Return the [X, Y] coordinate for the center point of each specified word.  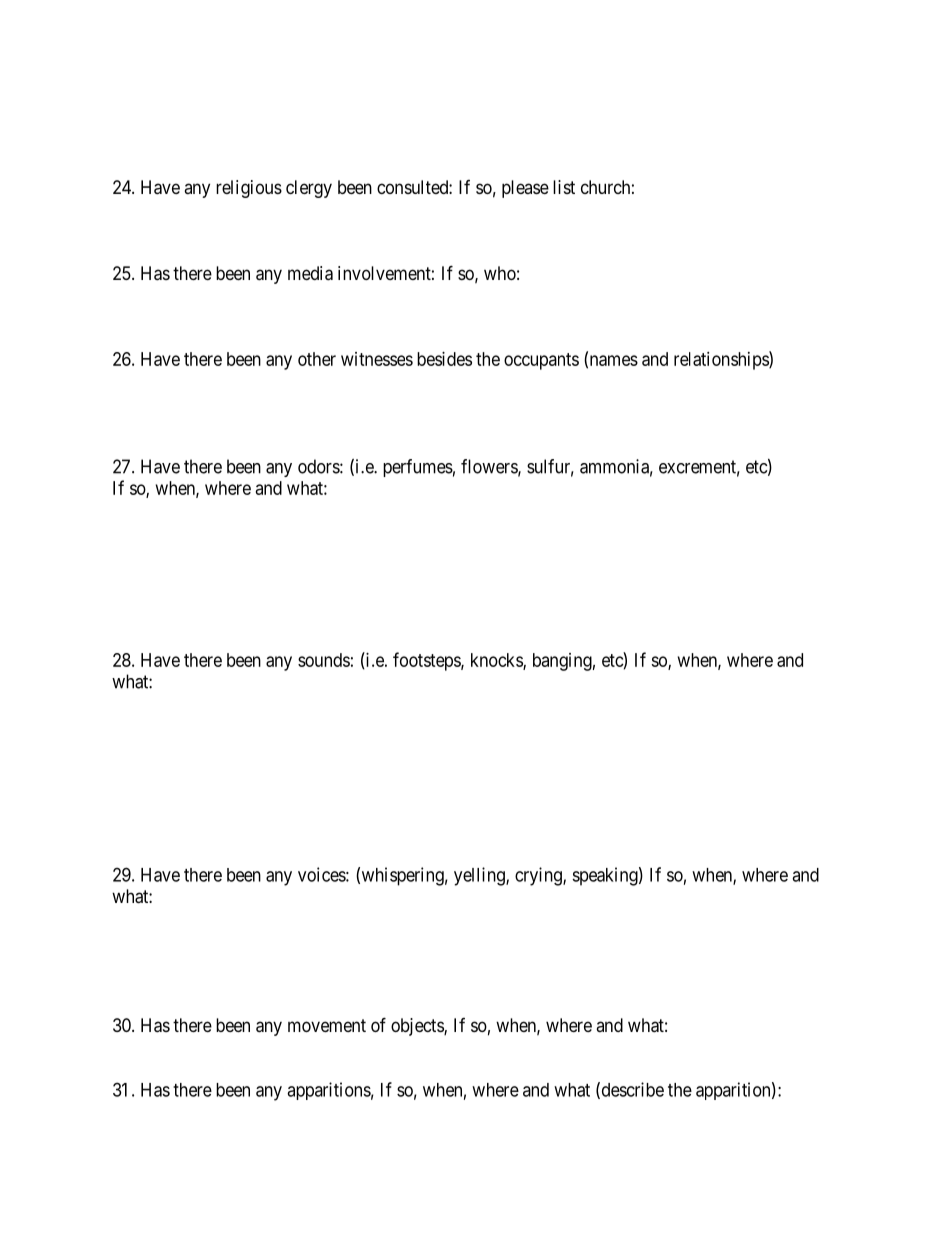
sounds [324, 660]
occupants [541, 361]
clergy [309, 189]
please [525, 189]
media [310, 273]
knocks [497, 661]
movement [327, 1025]
